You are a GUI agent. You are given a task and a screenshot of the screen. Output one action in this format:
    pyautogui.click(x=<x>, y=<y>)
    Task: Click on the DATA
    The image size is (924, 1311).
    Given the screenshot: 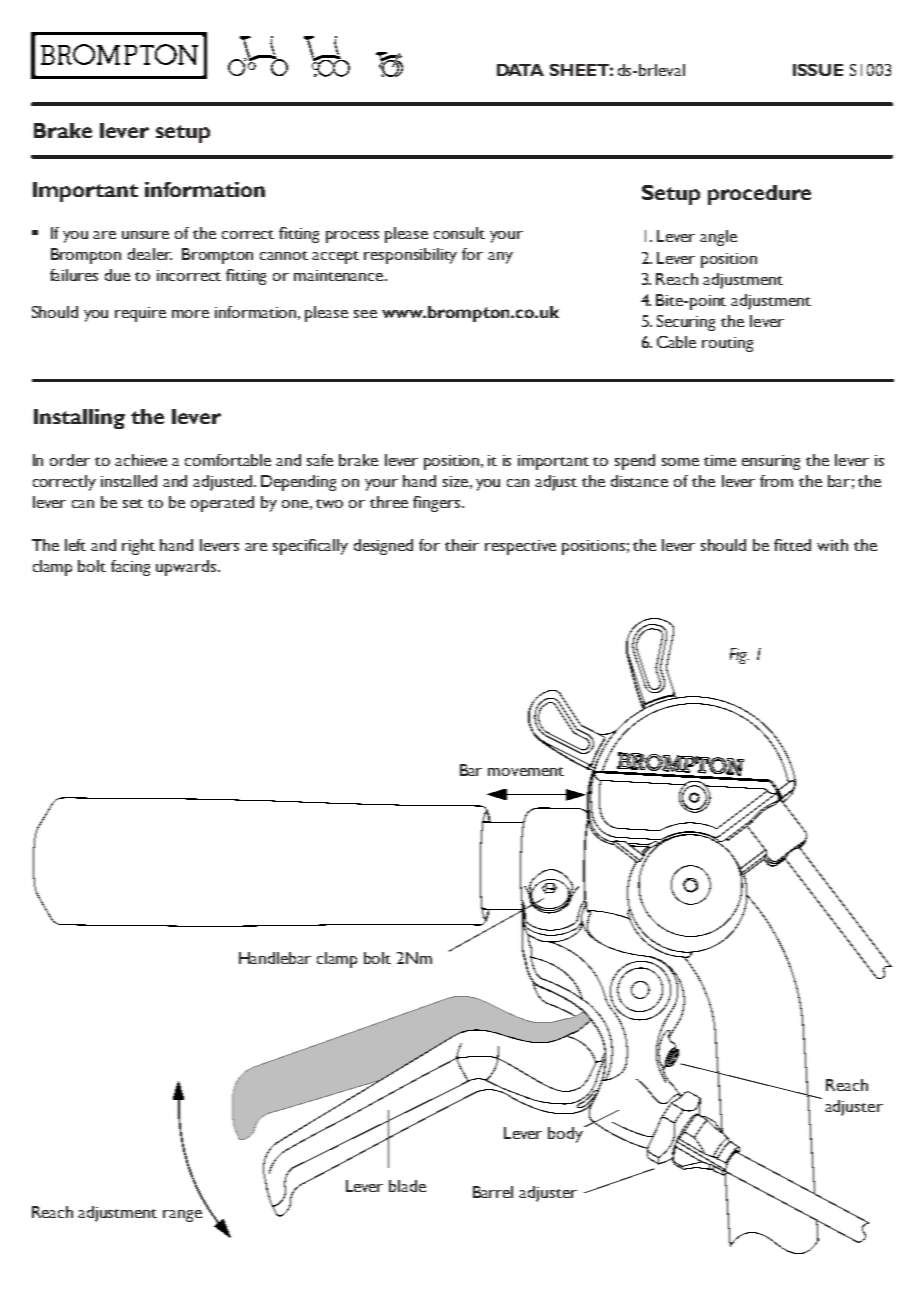 What is the action you would take?
    pyautogui.click(x=520, y=70)
